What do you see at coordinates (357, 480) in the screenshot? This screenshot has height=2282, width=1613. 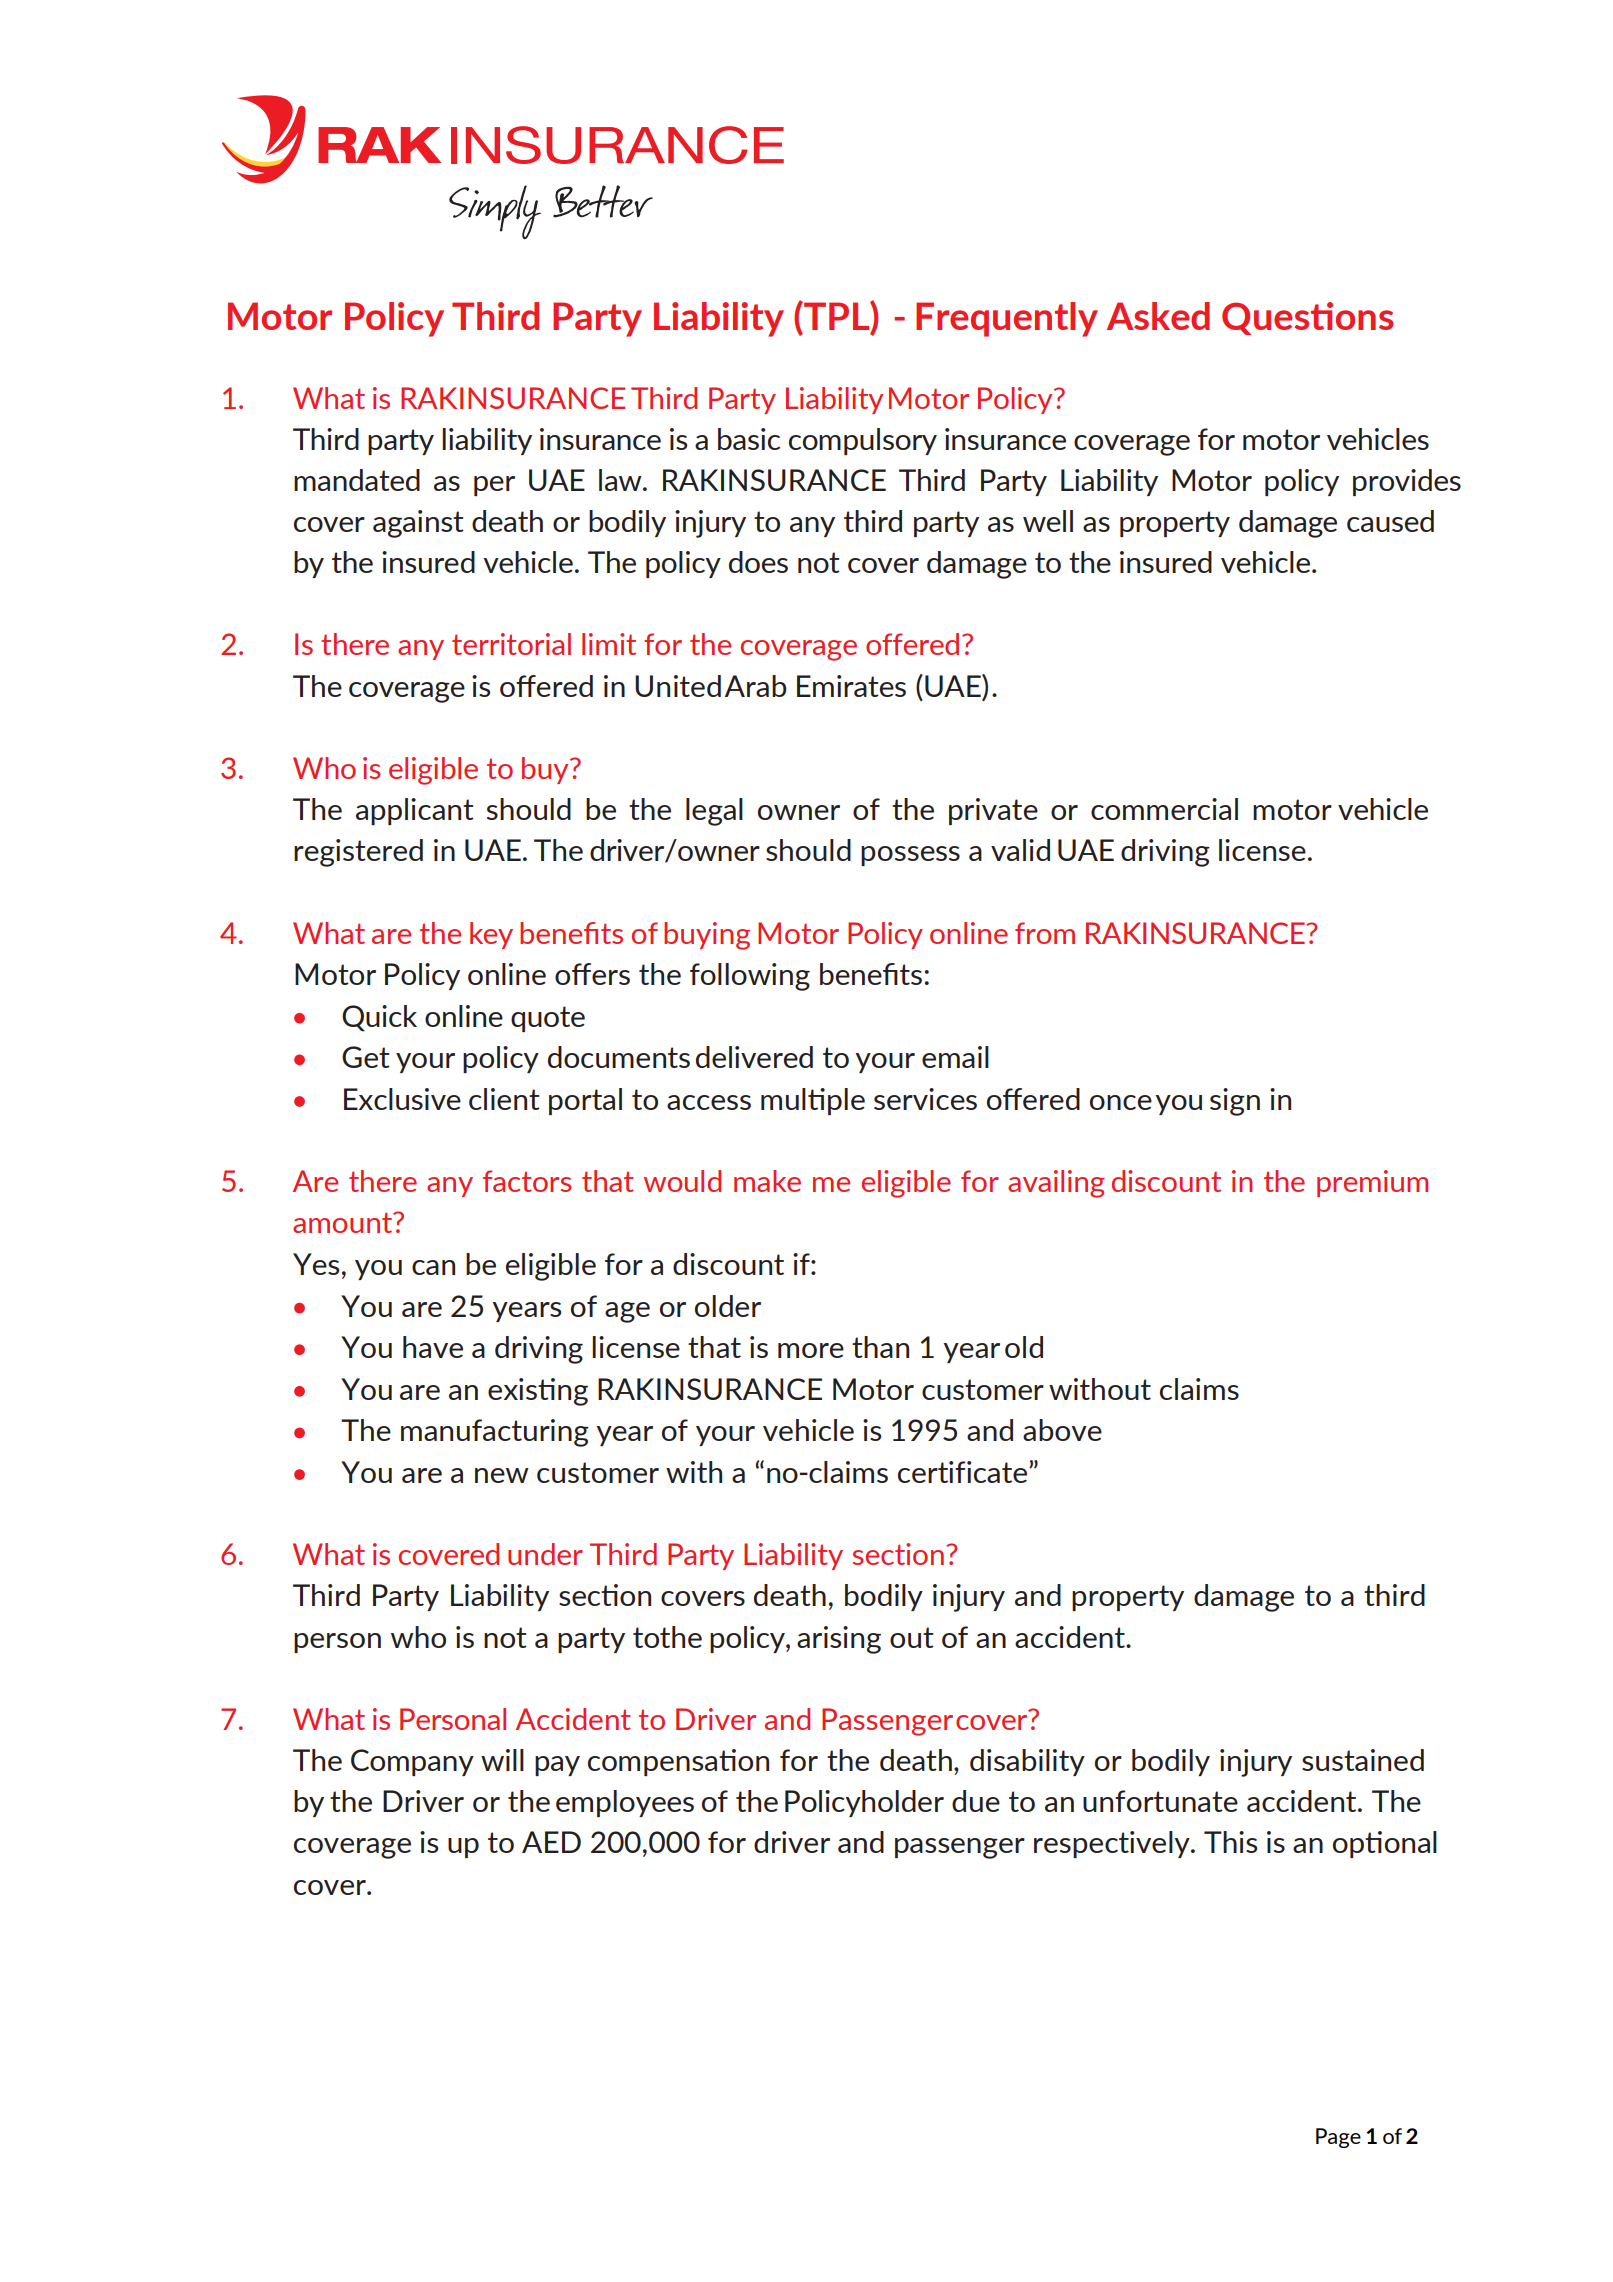 I see `mandated` at bounding box center [357, 480].
